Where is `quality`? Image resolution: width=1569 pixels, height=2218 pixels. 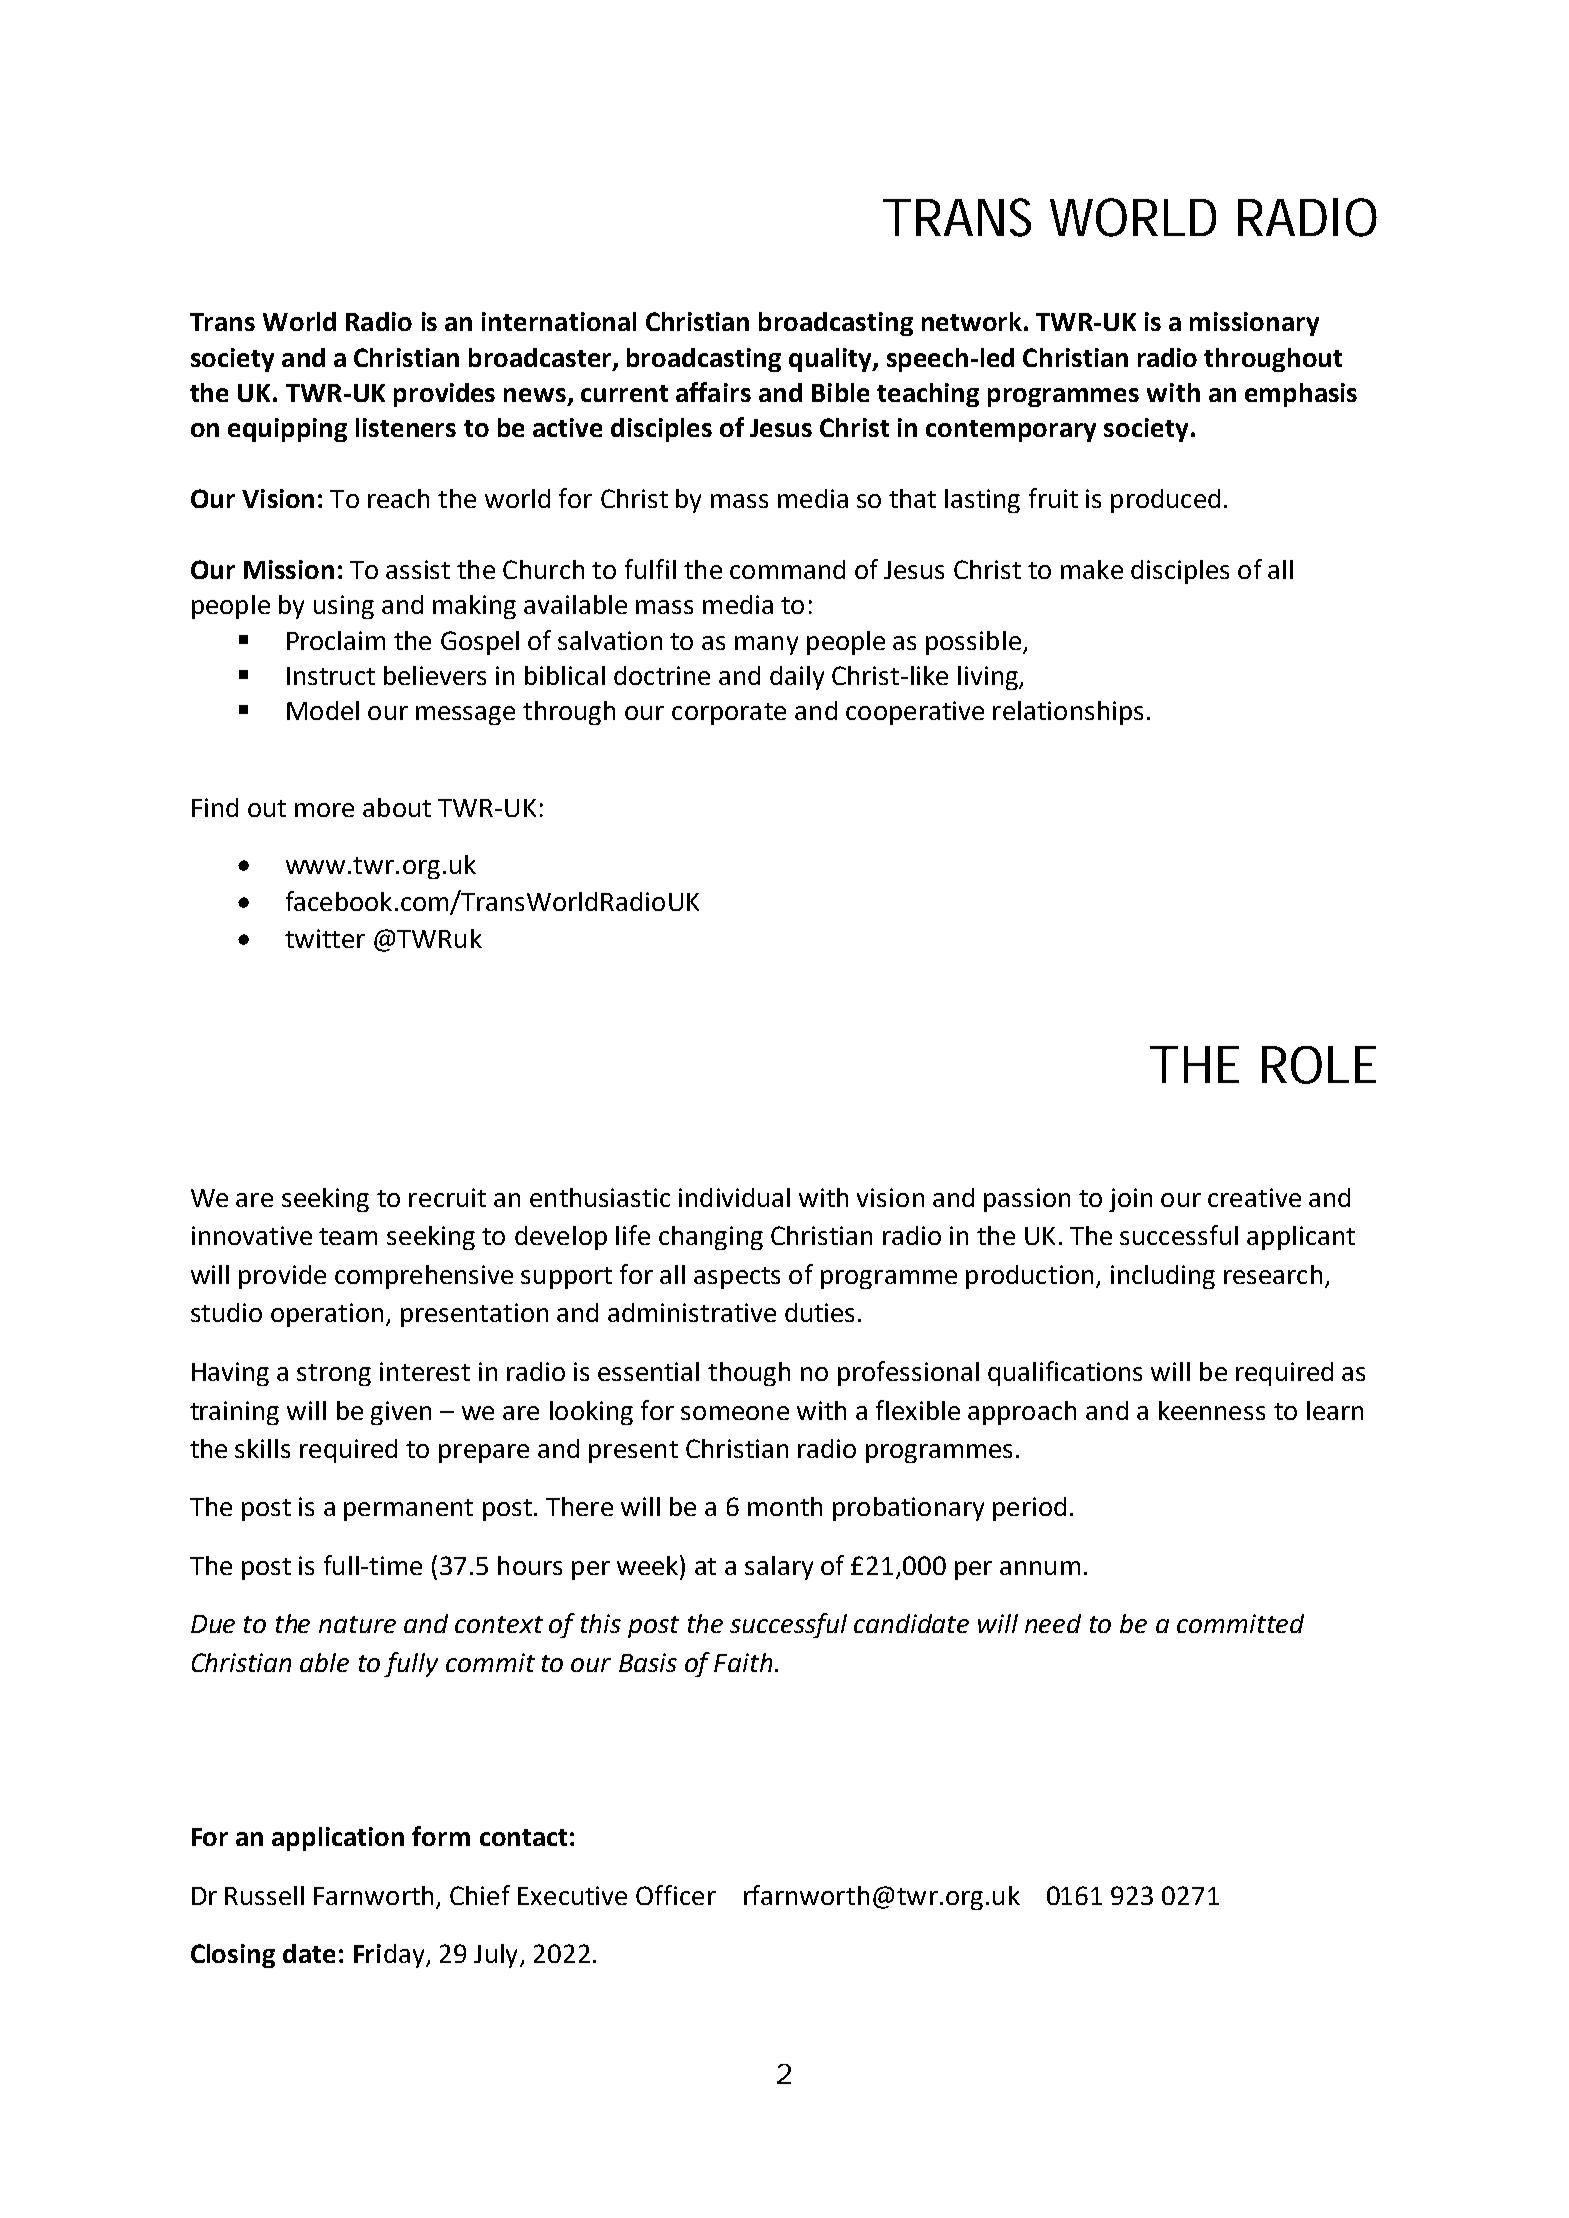 quality is located at coordinates (831, 360).
